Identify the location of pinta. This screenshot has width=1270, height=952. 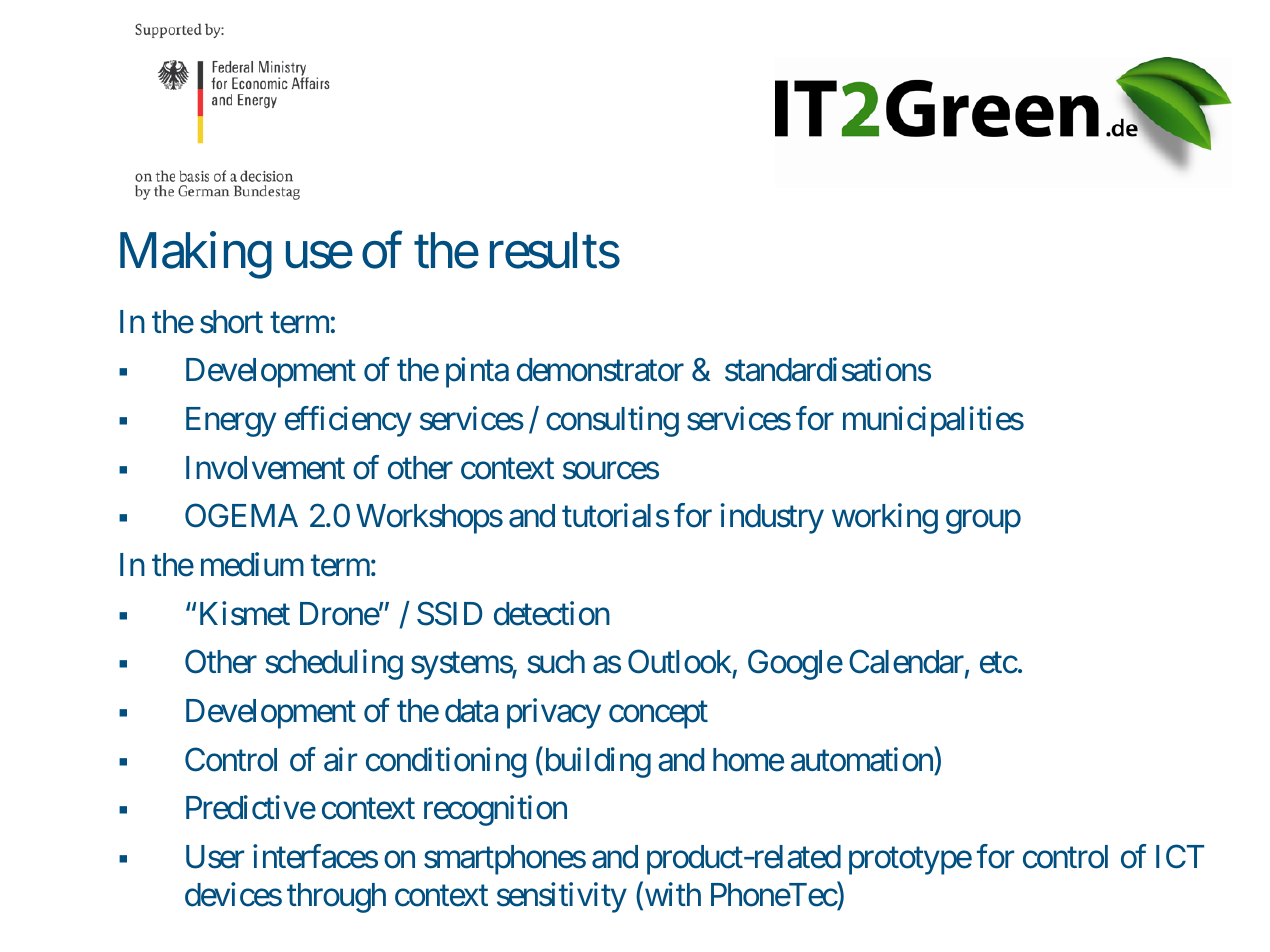
(477, 373).
